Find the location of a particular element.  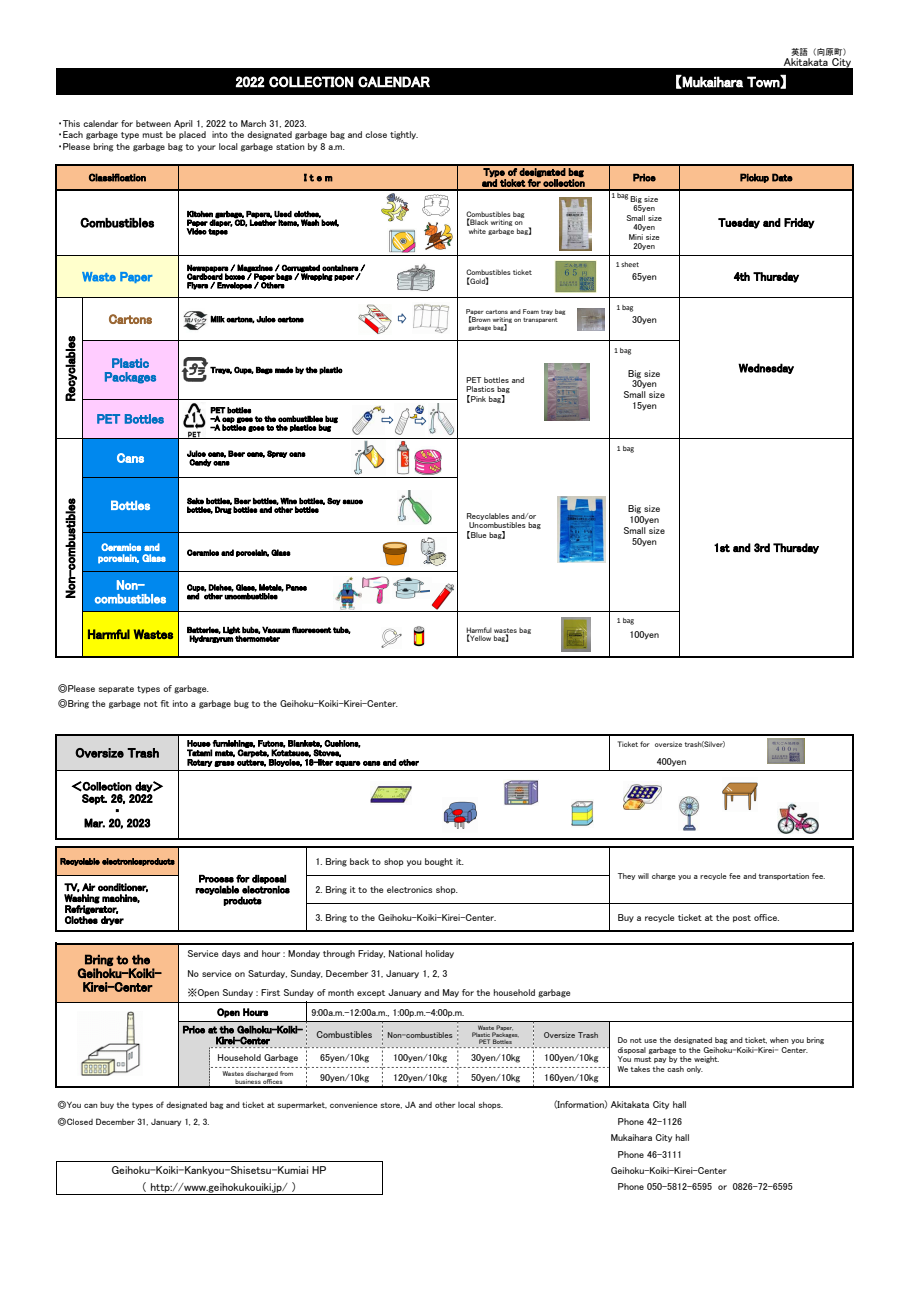

square is located at coordinates (348, 764).
